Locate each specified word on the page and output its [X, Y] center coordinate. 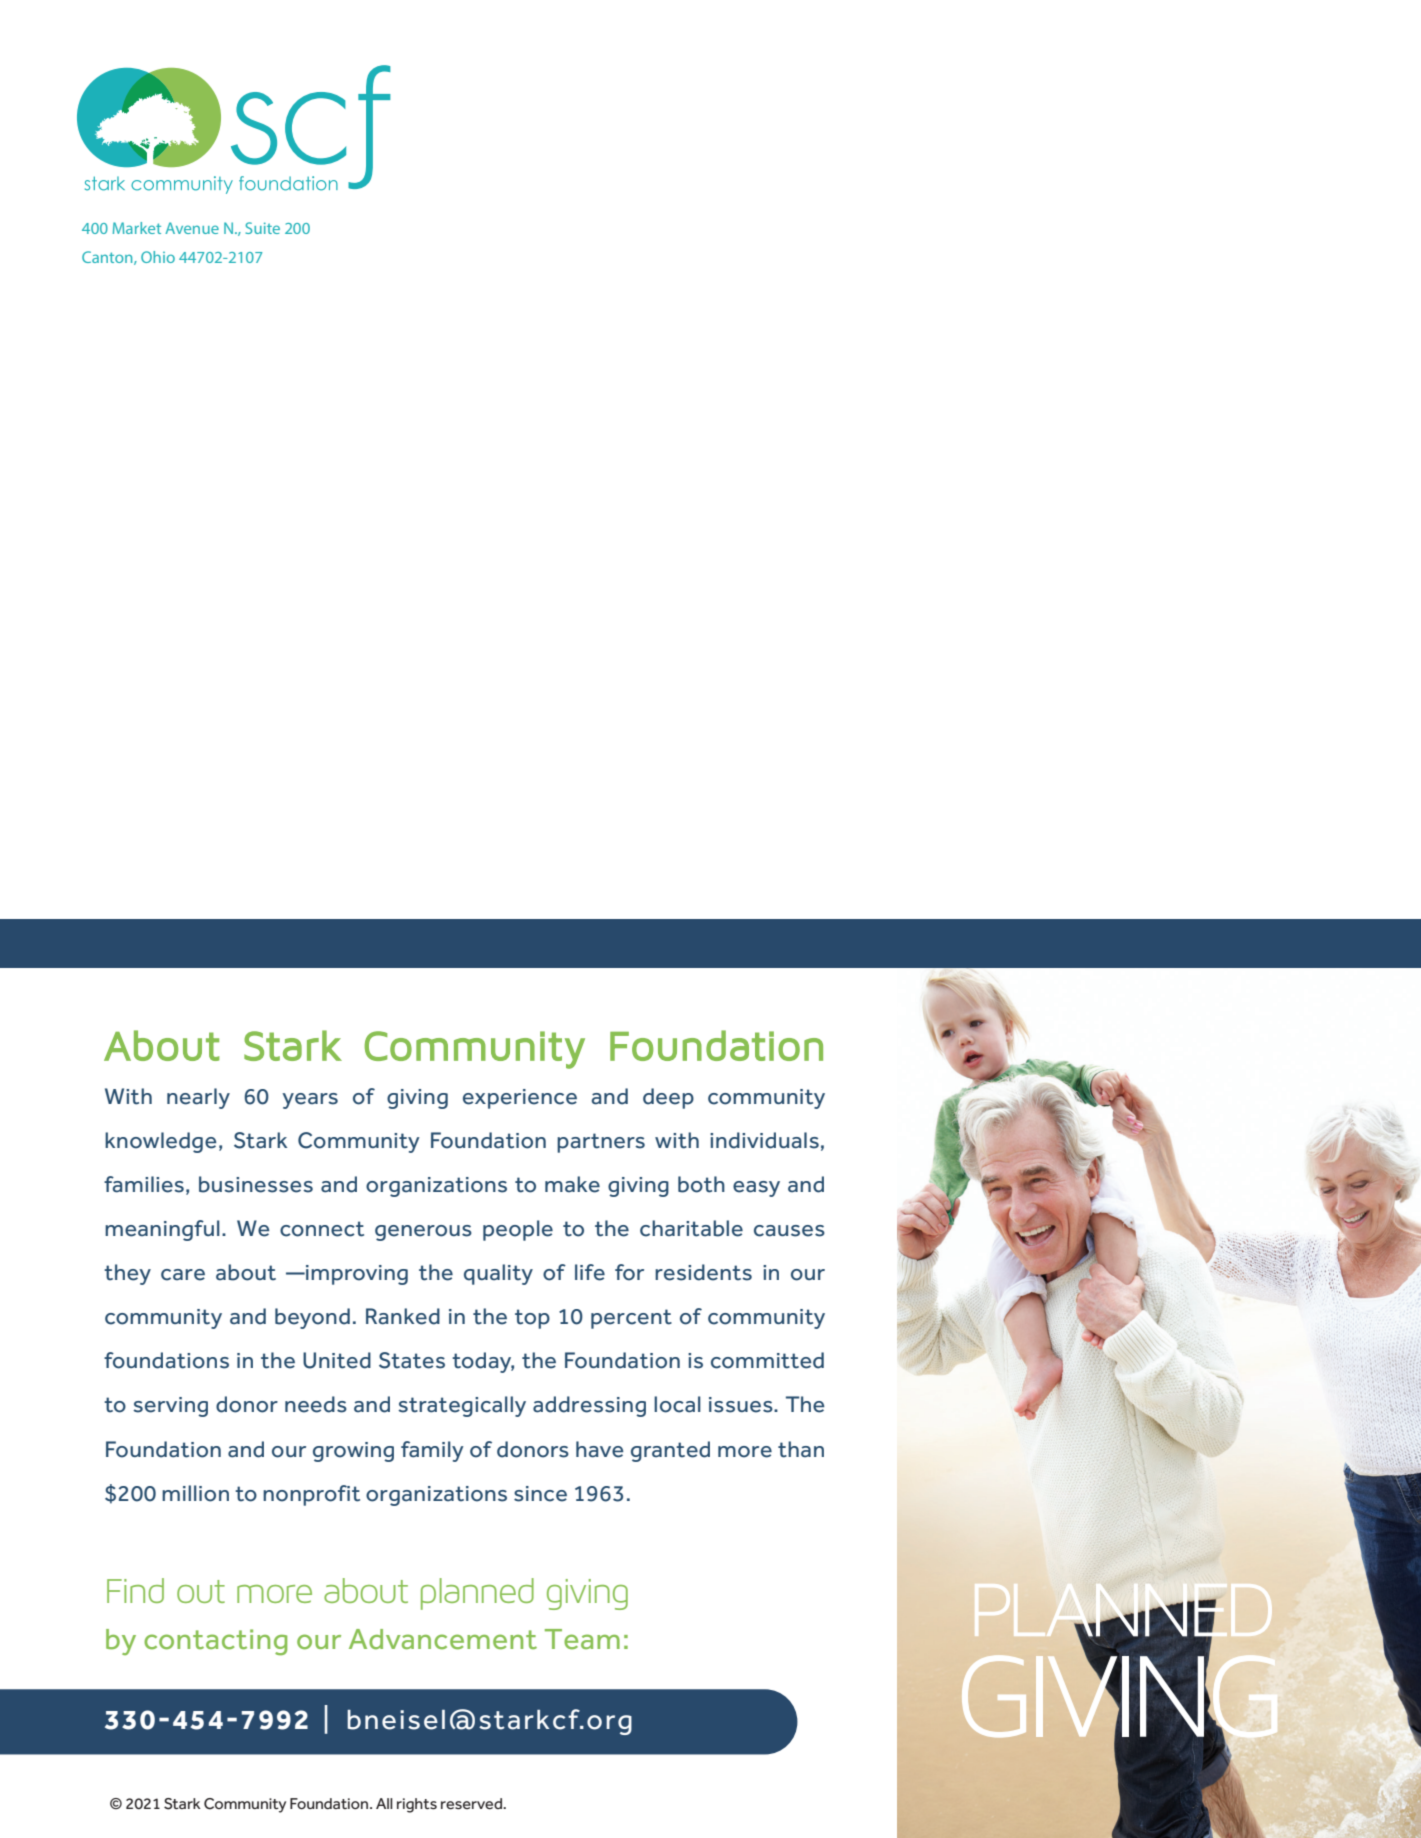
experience [520, 1099]
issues [742, 1405]
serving [170, 1407]
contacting [215, 1642]
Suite [262, 228]
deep [668, 1098]
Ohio [158, 257]
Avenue [192, 228]
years [310, 1101]
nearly [198, 1098]
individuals [764, 1140]
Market [137, 228]
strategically [462, 1406]
